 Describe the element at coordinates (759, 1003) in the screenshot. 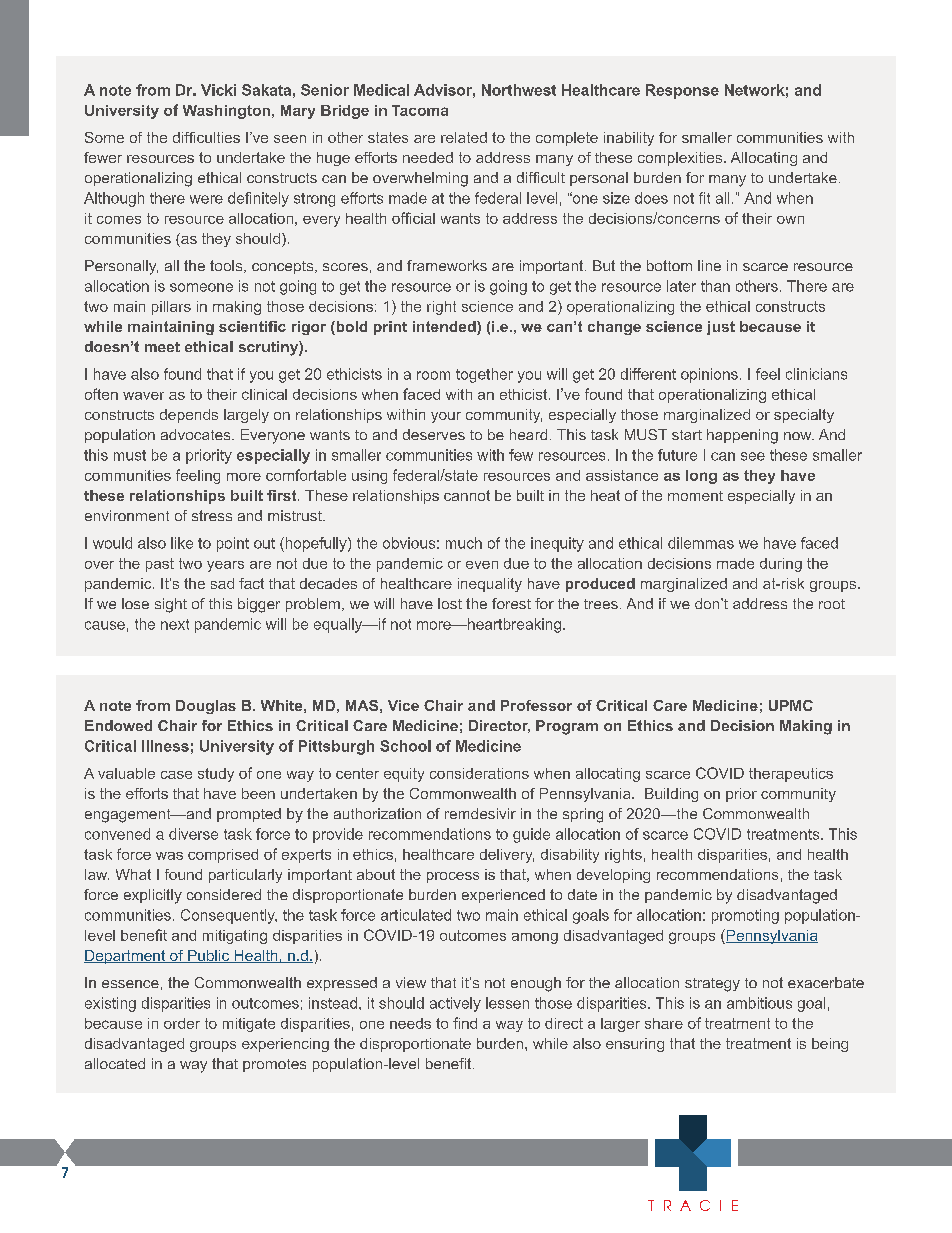

I see `ambitious` at that location.
